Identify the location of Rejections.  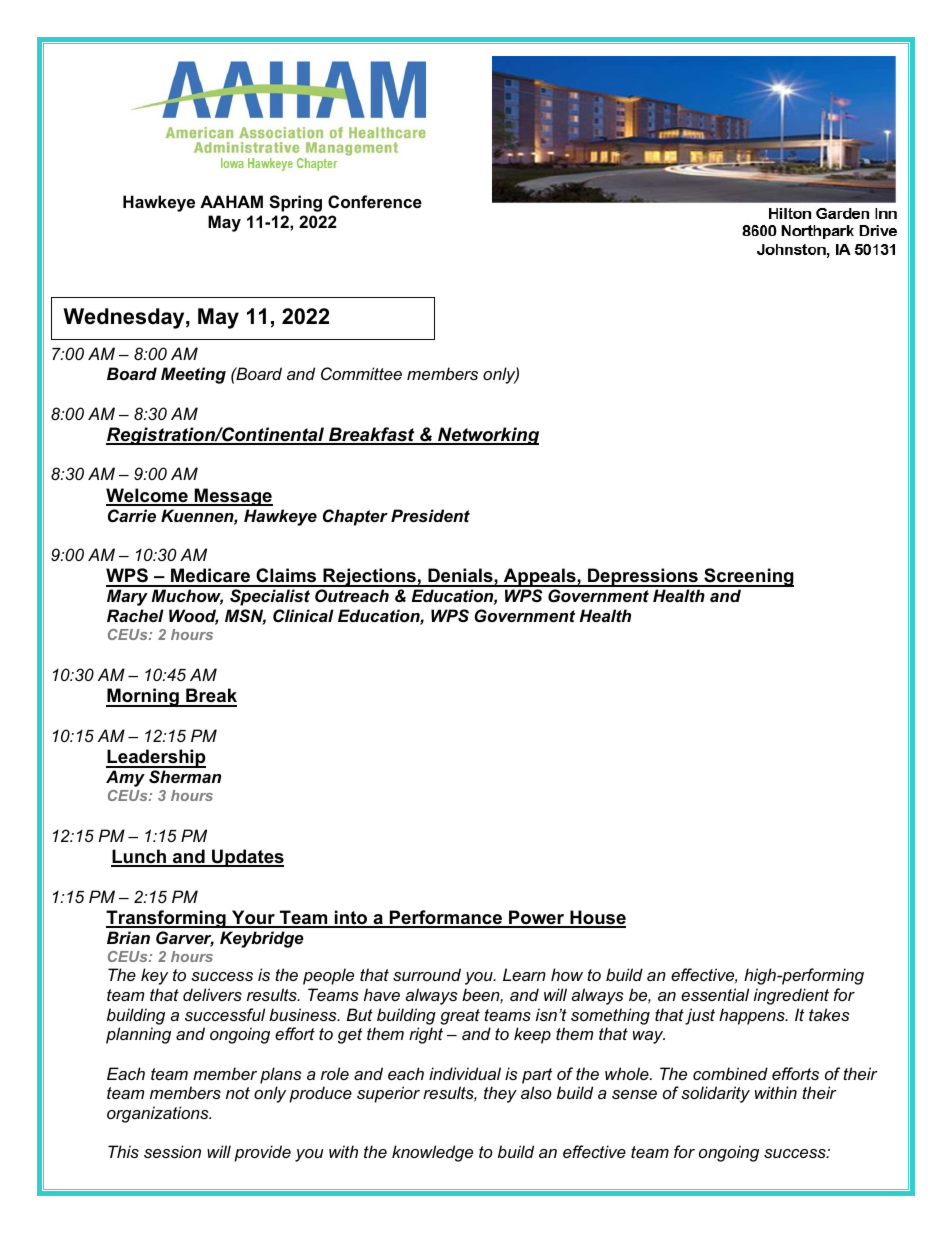
(369, 577).
